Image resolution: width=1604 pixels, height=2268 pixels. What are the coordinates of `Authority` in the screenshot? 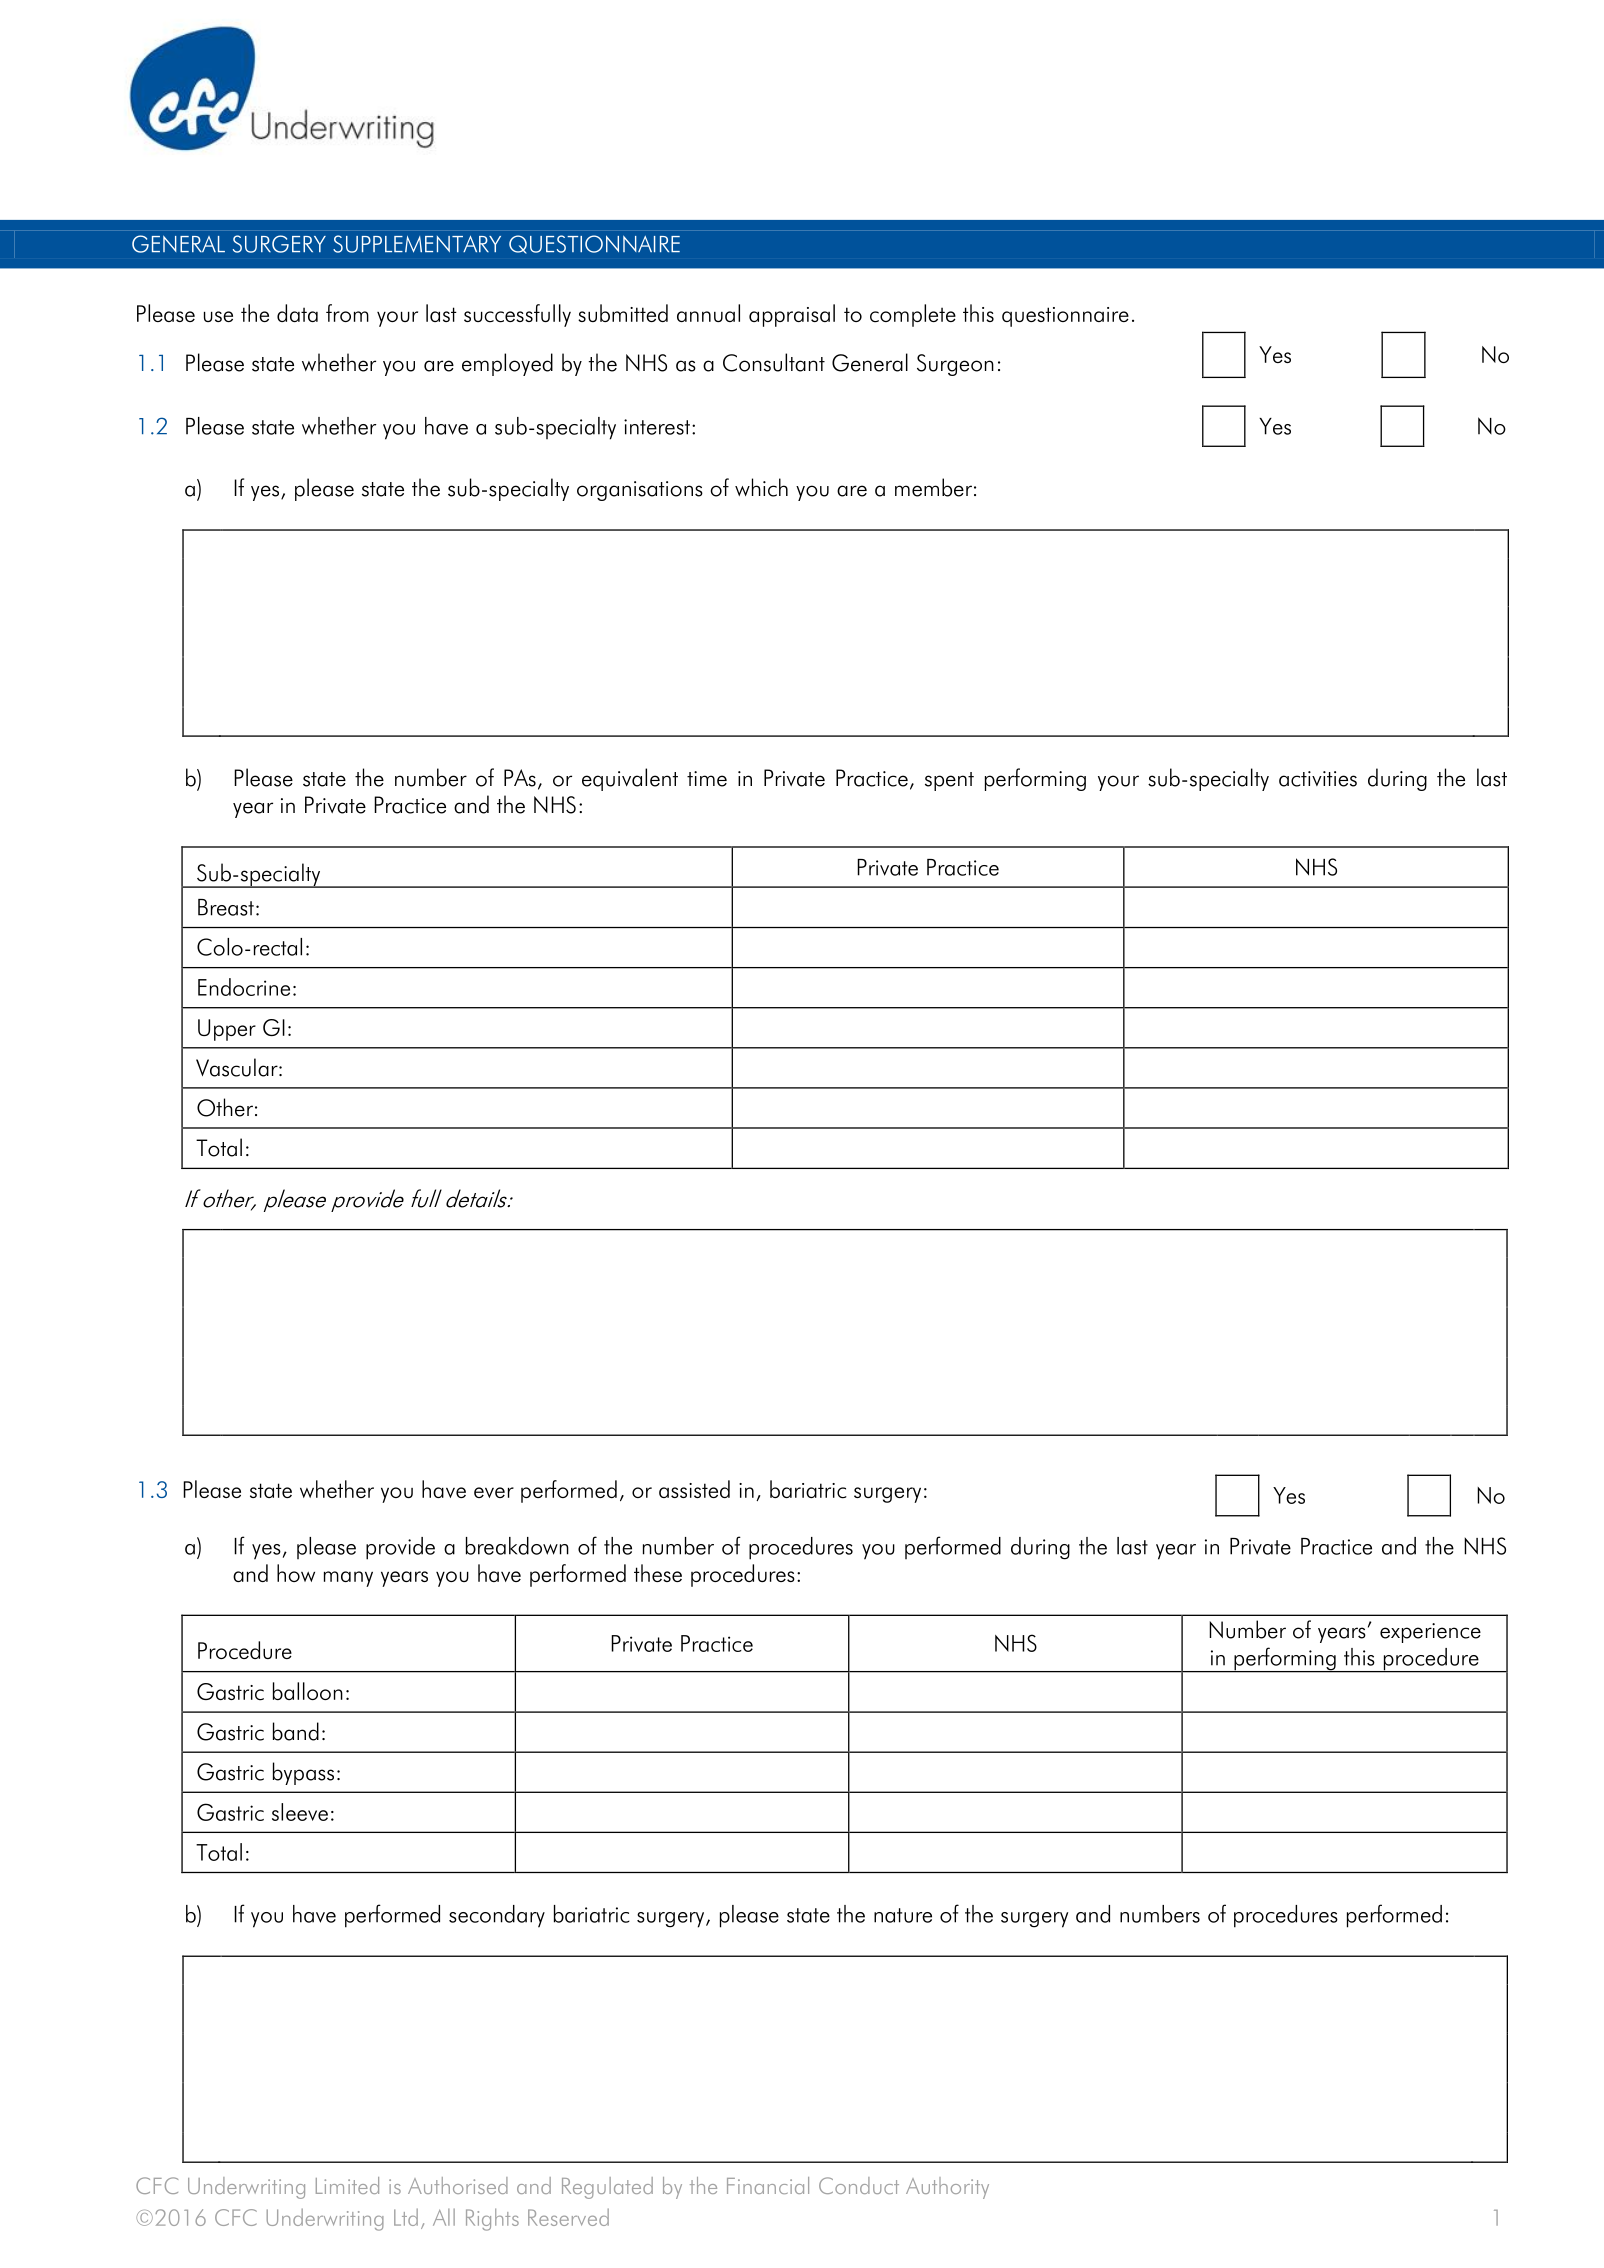 It's located at (947, 2188).
